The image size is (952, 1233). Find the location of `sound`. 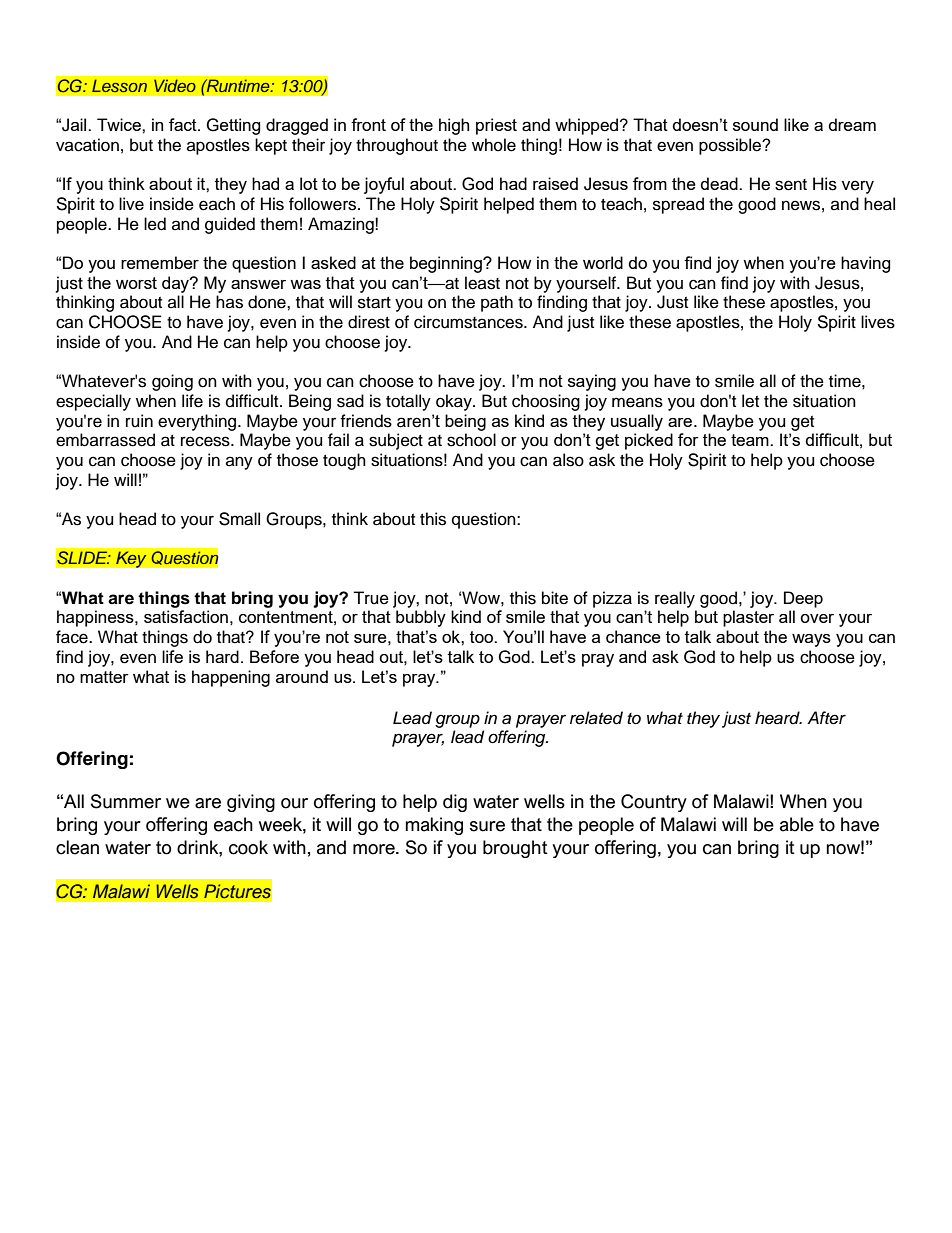

sound is located at coordinates (755, 124).
